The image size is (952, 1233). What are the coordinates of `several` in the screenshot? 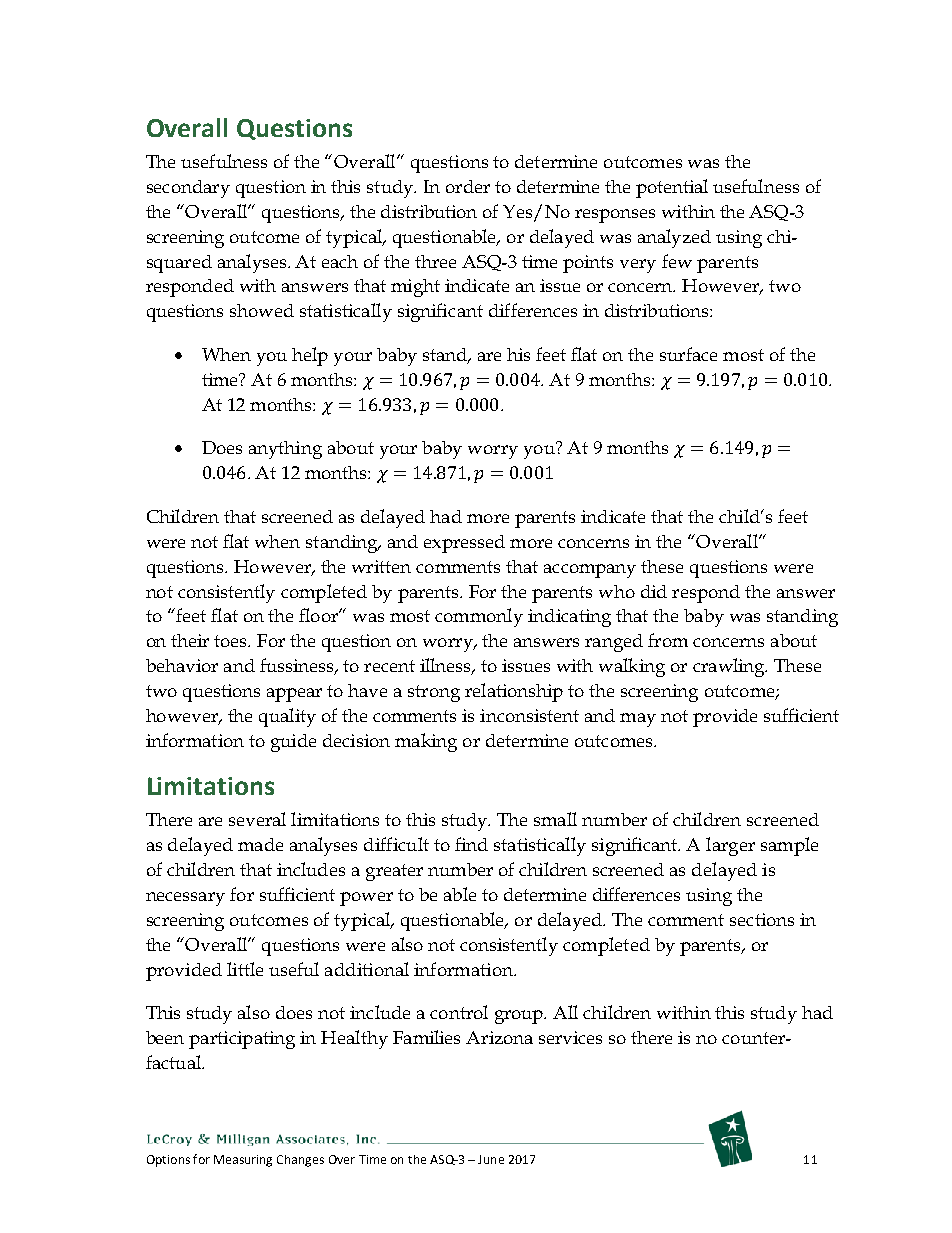 It's located at (257, 819).
